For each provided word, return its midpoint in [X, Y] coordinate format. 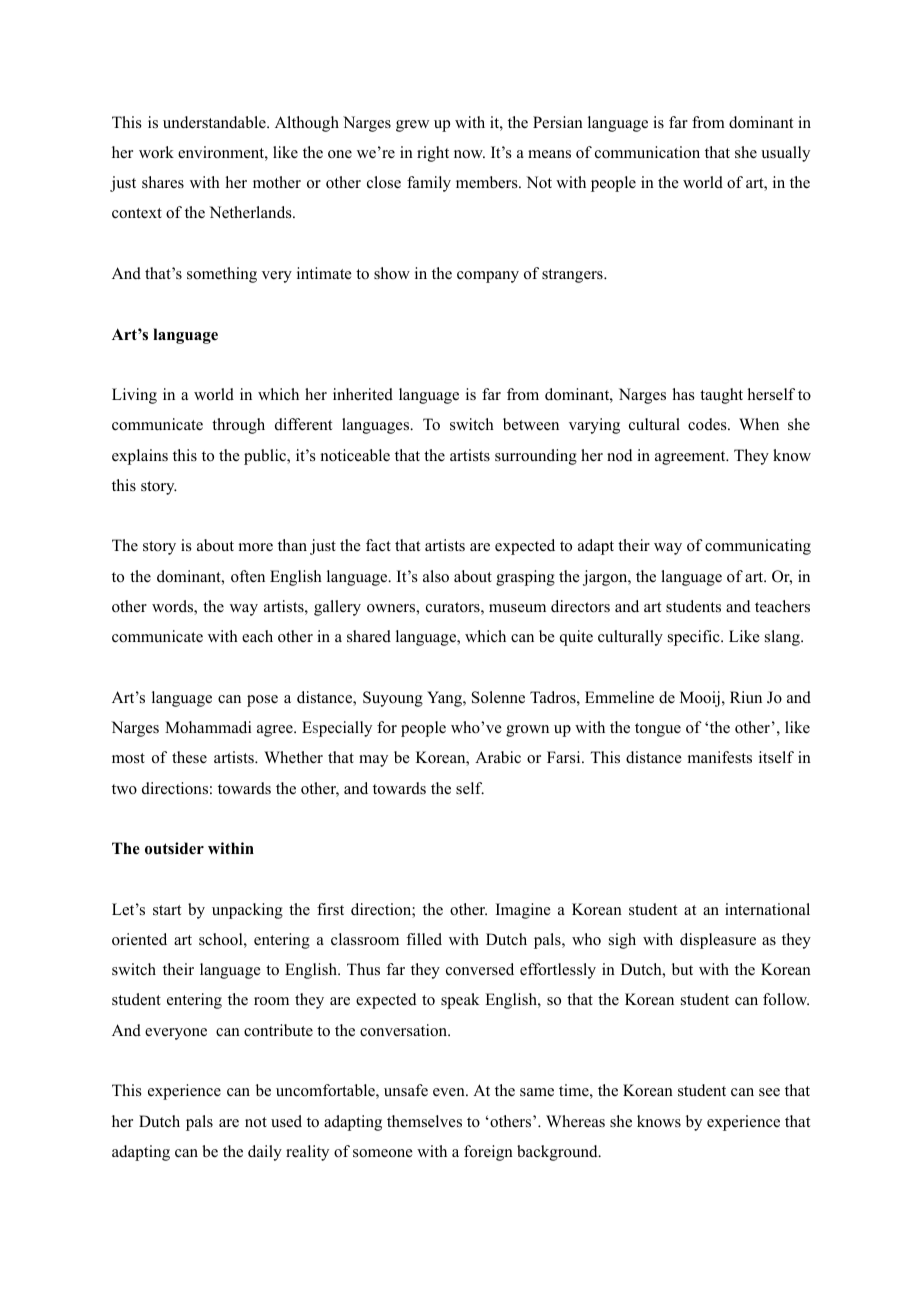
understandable [215, 122]
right [433, 154]
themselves [424, 1121]
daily [265, 1153]
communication [647, 152]
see [769, 1092]
